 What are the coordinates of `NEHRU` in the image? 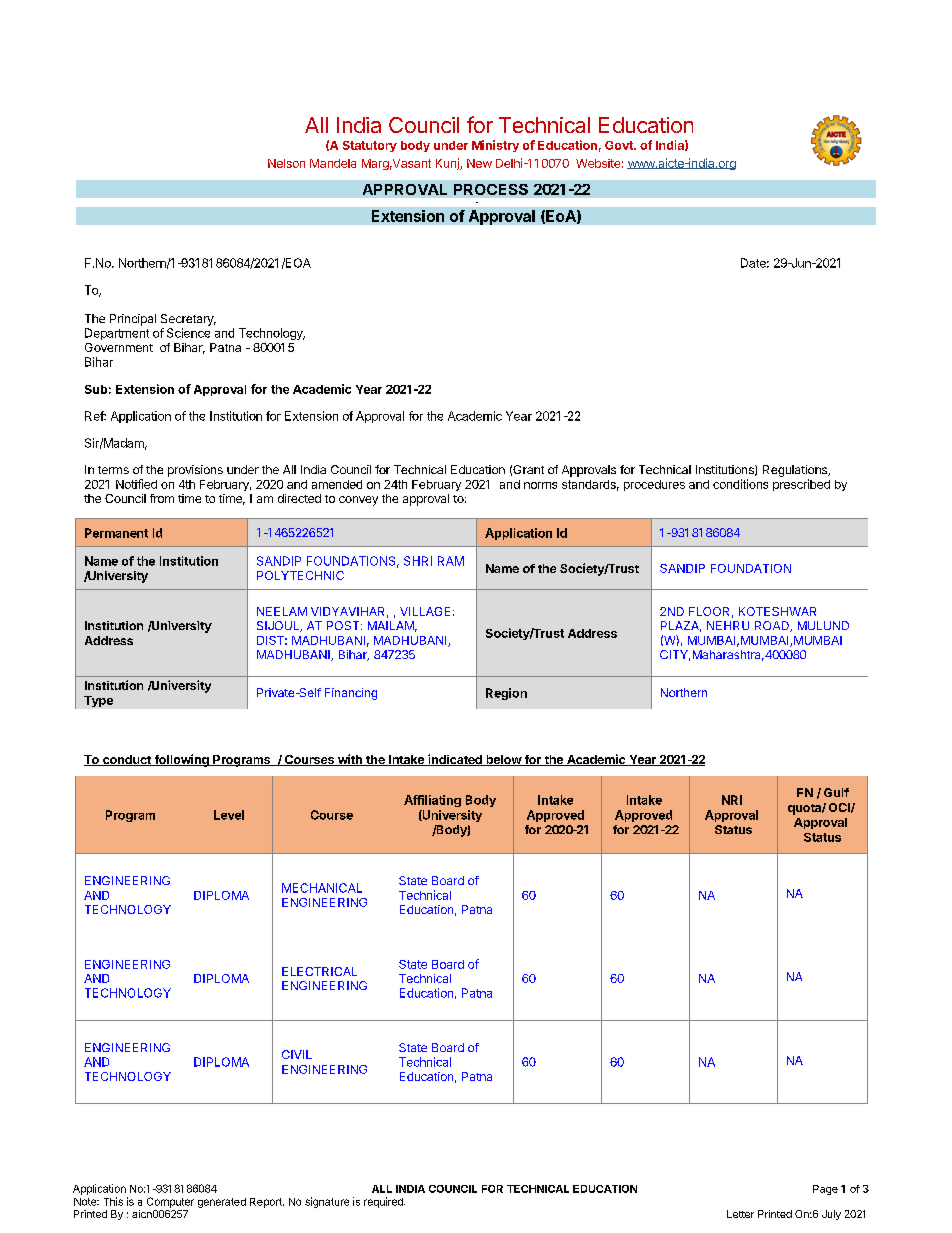 It's located at (728, 625).
